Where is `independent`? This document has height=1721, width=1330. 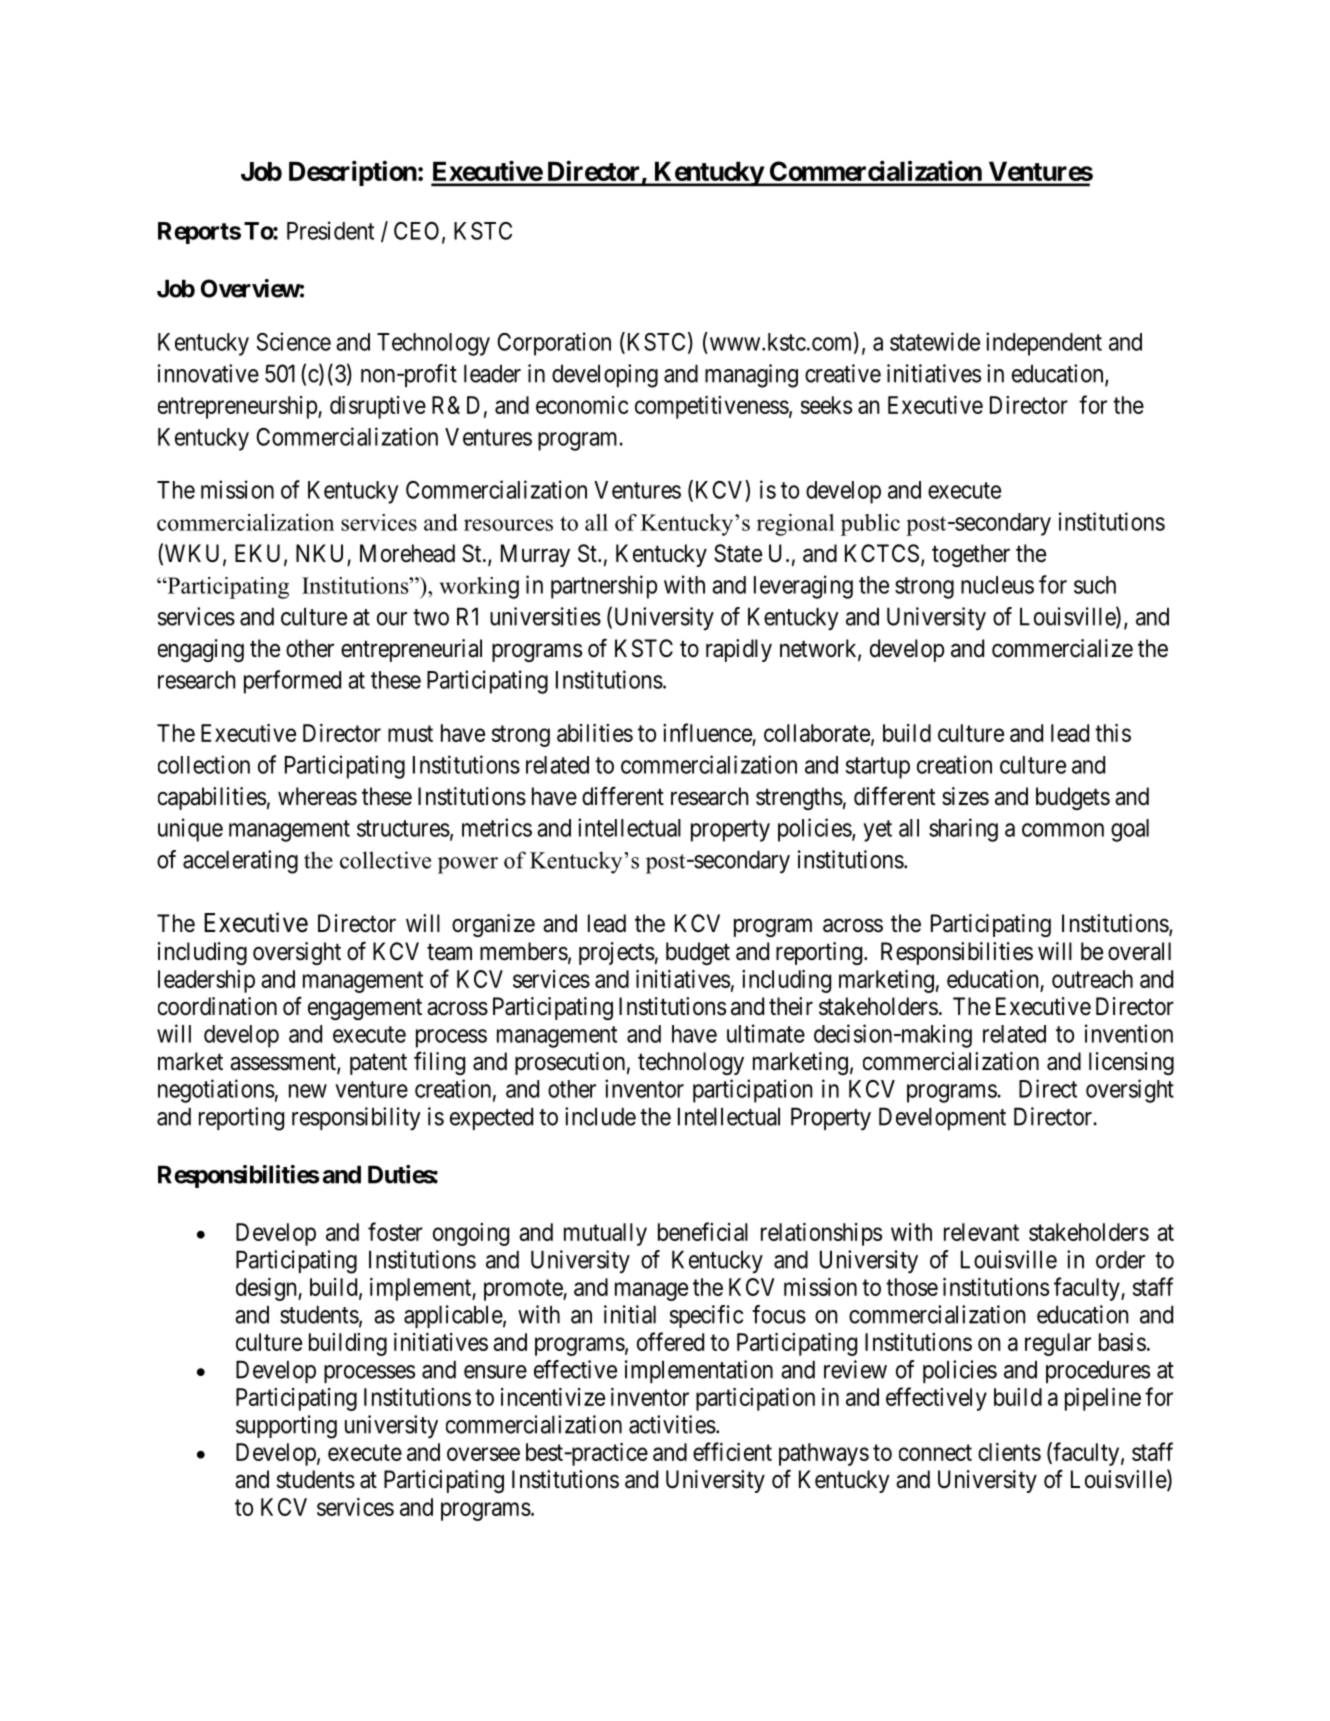
independent is located at coordinates (1044, 344).
